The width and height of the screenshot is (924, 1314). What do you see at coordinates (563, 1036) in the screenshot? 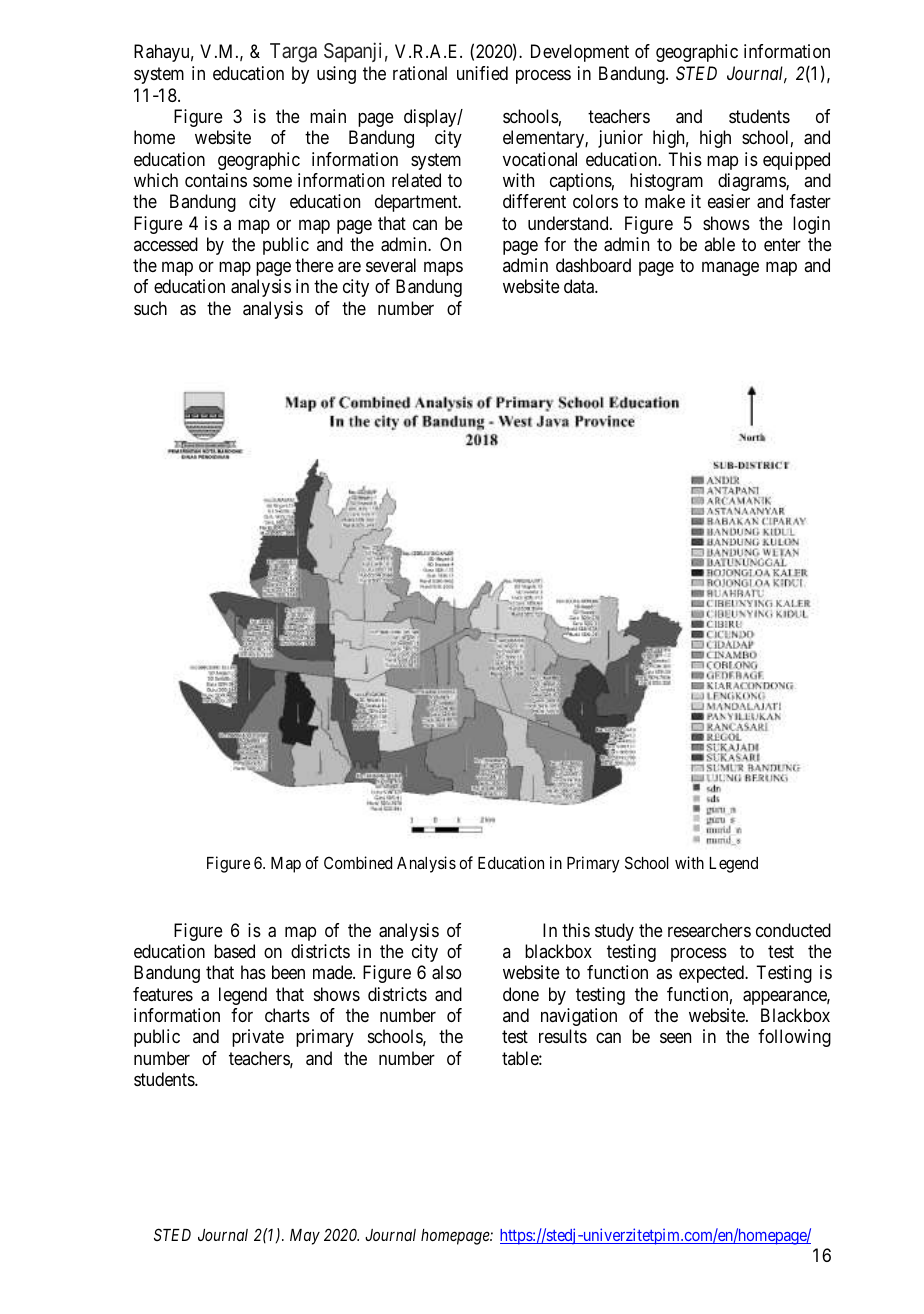
I see `results` at bounding box center [563, 1036].
